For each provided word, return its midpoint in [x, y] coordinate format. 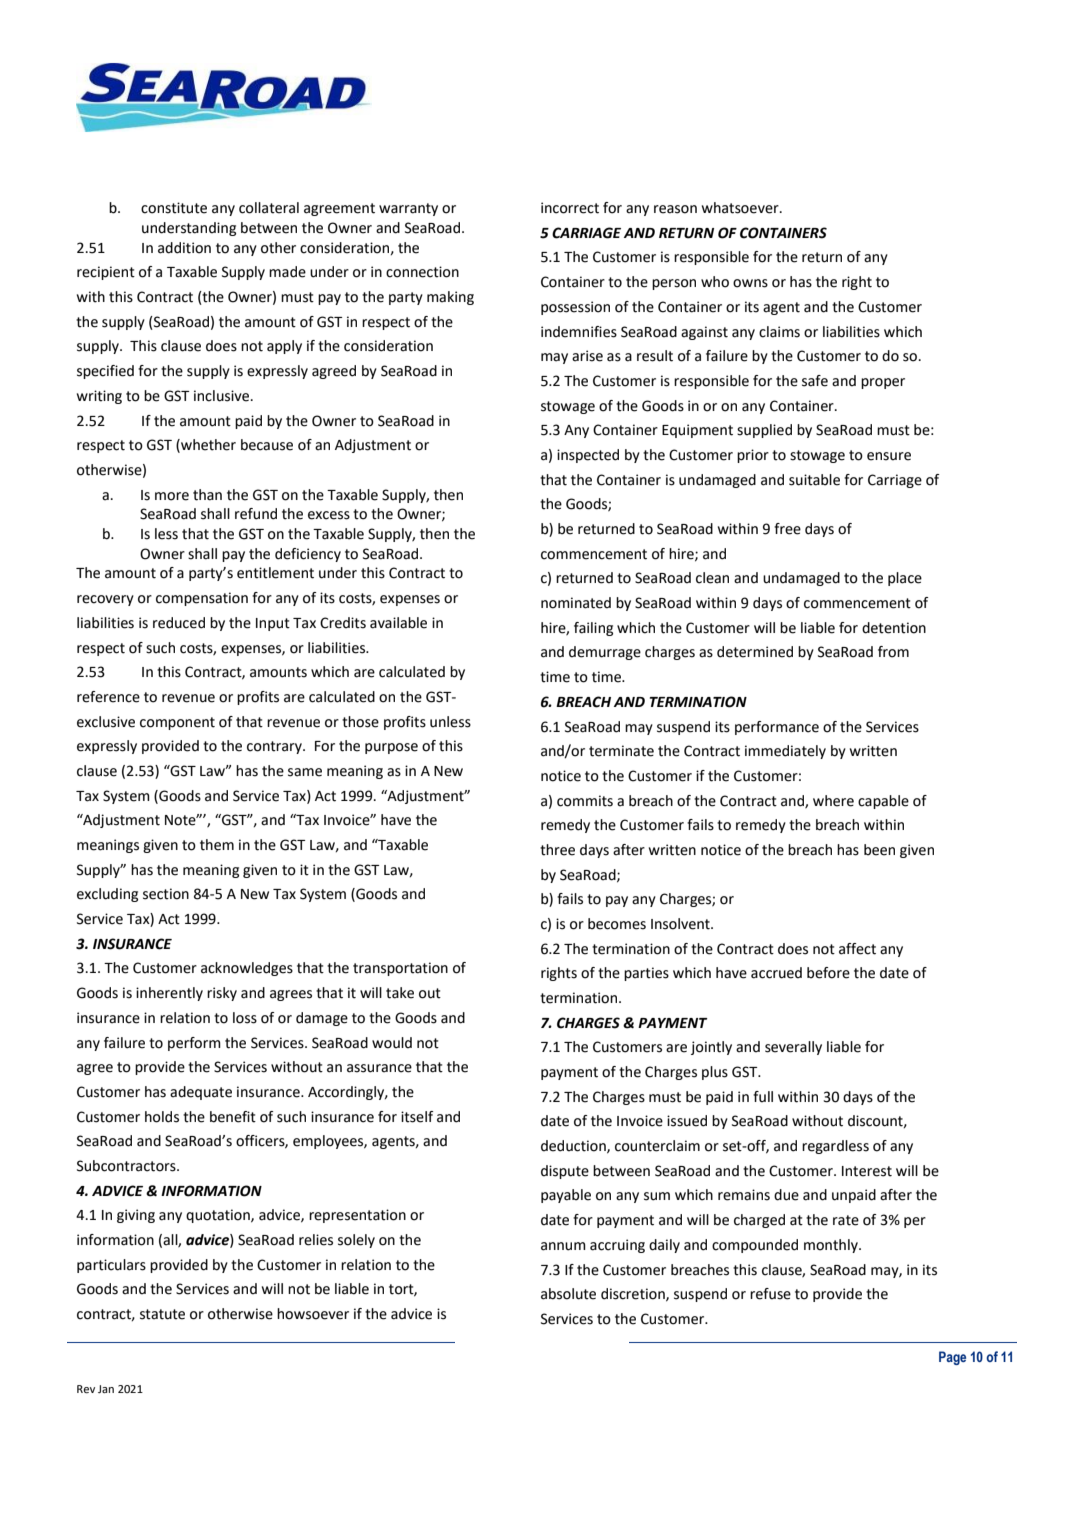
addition [184, 248]
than [207, 495]
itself [417, 1117]
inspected [588, 456]
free [787, 529]
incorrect [570, 208]
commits [585, 801]
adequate [201, 1093]
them [217, 845]
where [833, 801]
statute [162, 1314]
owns [750, 283]
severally [793, 1048]
